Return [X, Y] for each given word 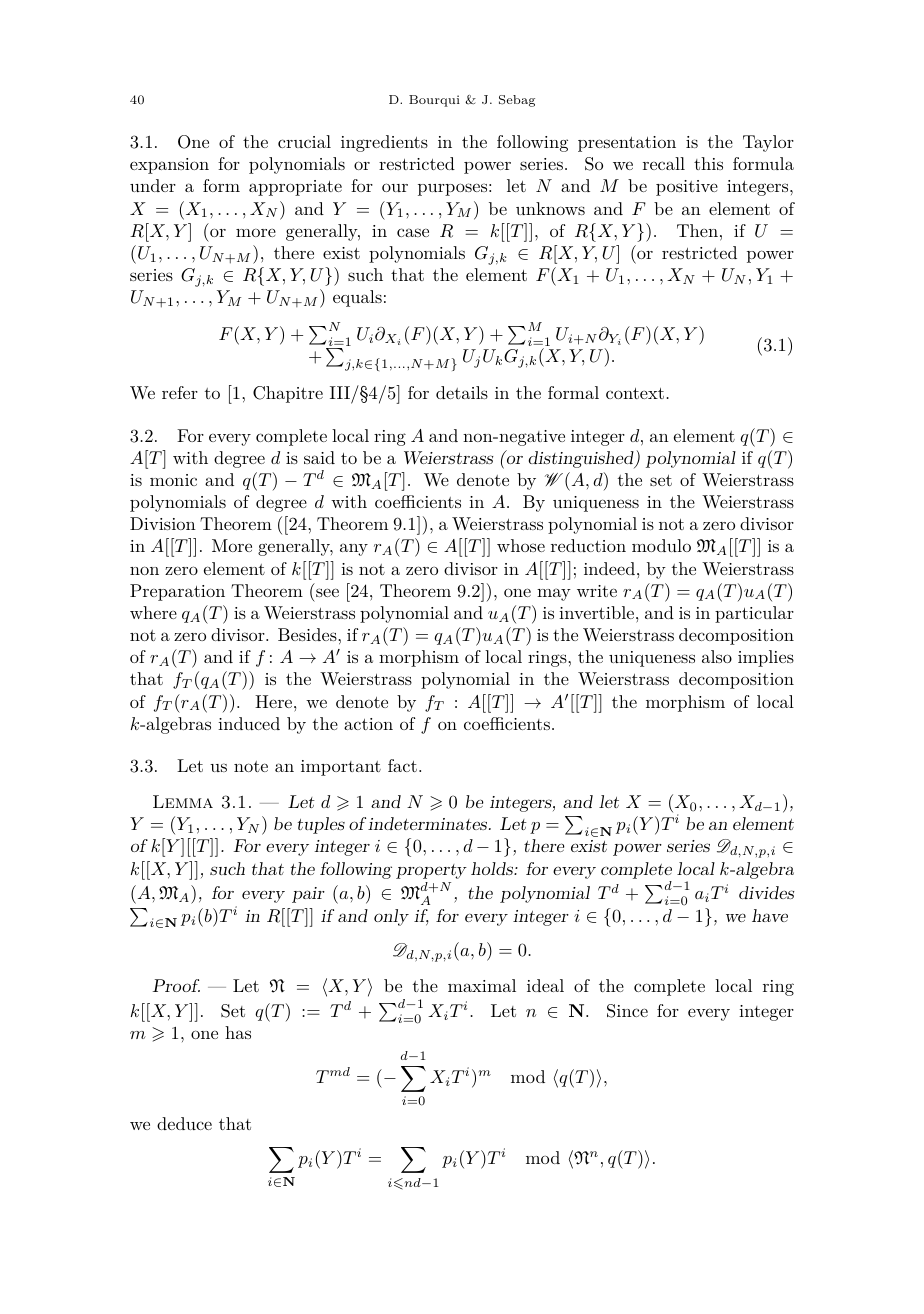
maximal [482, 985]
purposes [452, 189]
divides [766, 892]
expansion [169, 166]
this [708, 163]
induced [249, 723]
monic [173, 480]
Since [627, 1011]
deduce [184, 1123]
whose [521, 545]
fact [402, 765]
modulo [661, 545]
